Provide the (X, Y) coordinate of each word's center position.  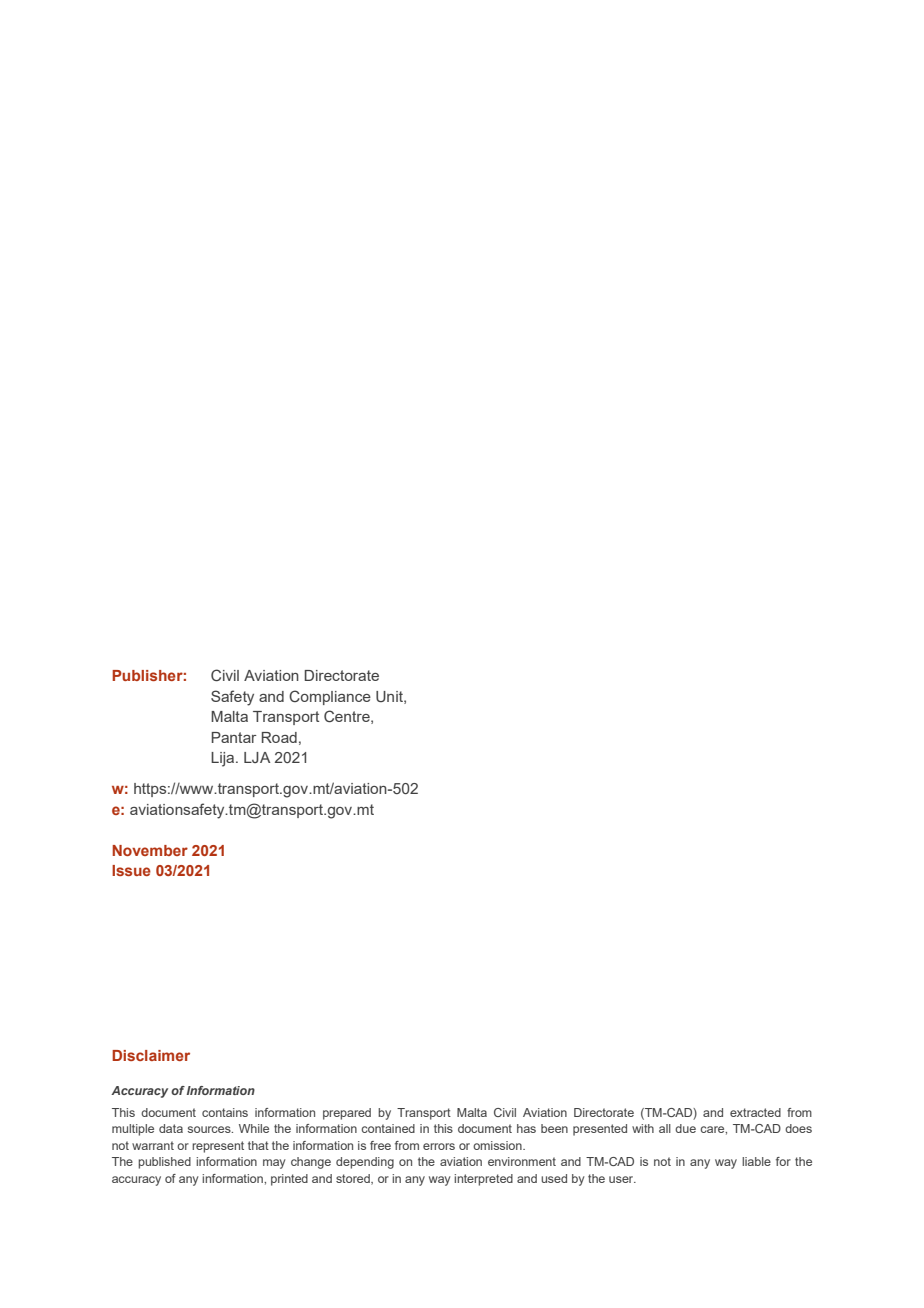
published (164, 1163)
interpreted (483, 1180)
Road (279, 737)
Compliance (330, 697)
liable (756, 1161)
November (150, 850)
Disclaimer (151, 1055)
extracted (755, 1112)
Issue (131, 870)
